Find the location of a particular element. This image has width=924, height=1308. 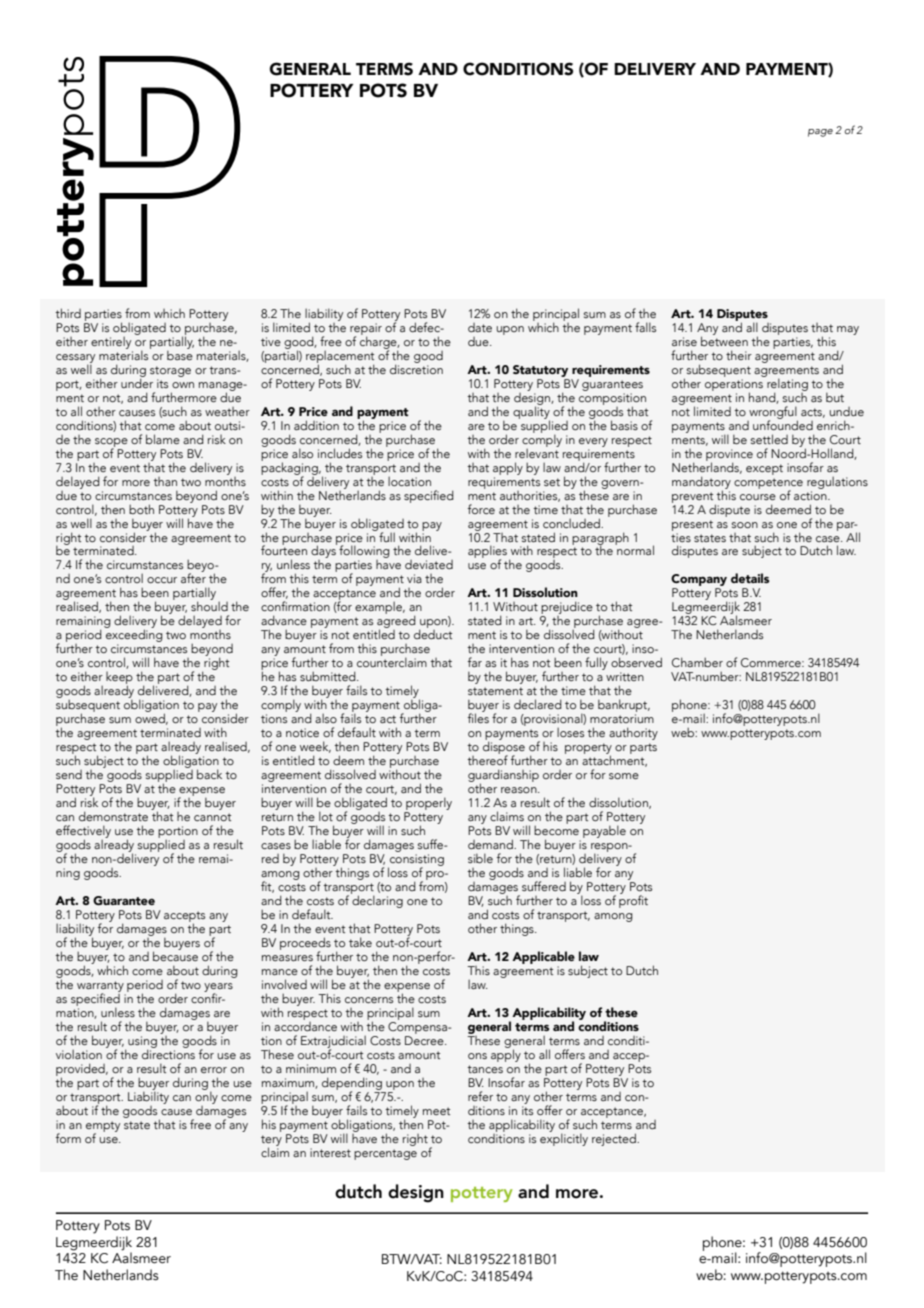

force is located at coordinates (481, 509).
